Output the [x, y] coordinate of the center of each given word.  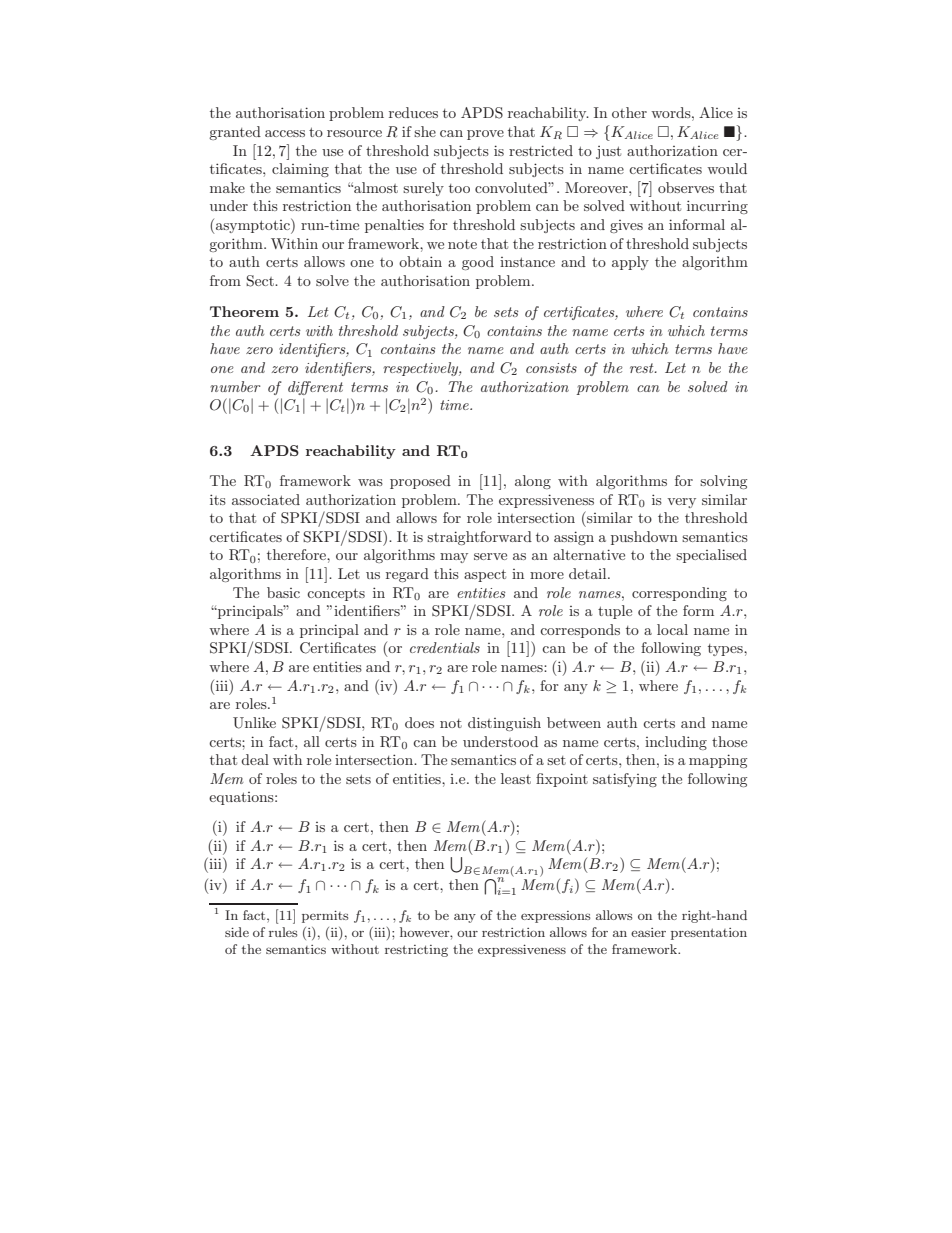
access [285, 133]
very [682, 503]
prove [485, 135]
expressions [555, 917]
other [629, 112]
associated [266, 499]
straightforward [479, 538]
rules [283, 932]
